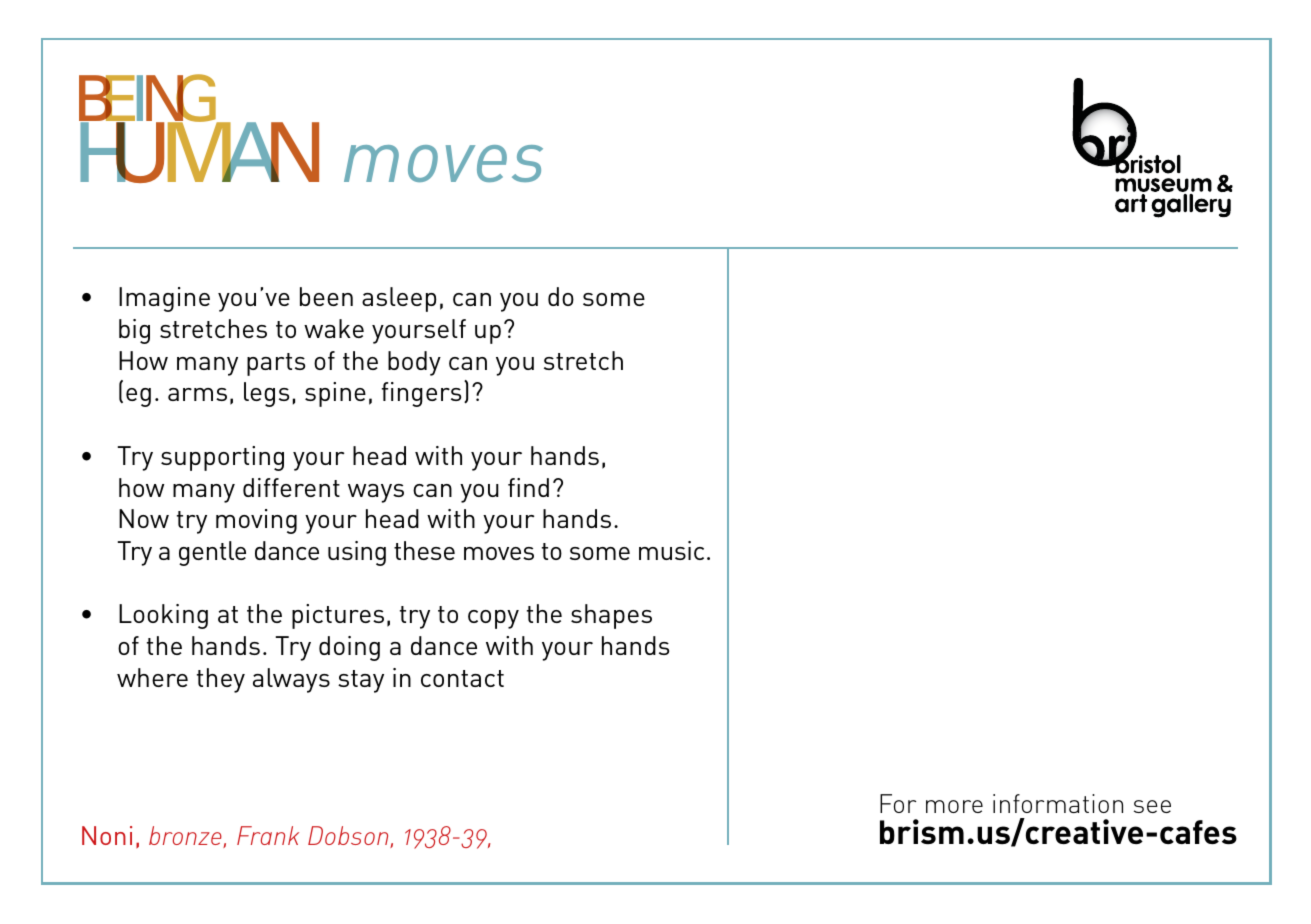 Image resolution: width=1311 pixels, height=924 pixels. I want to click on body, so click(414, 363).
